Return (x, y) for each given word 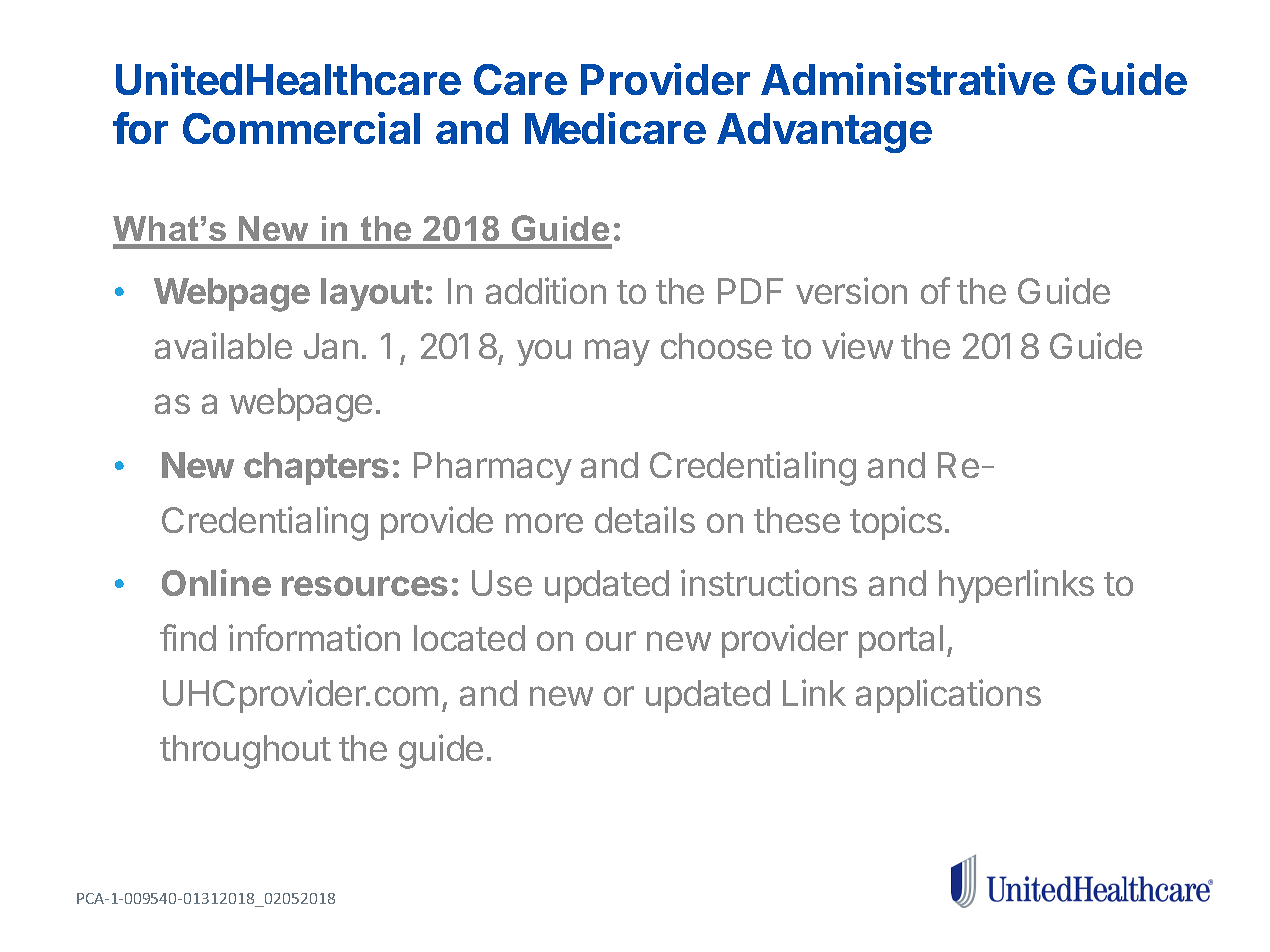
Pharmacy (493, 468)
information (314, 637)
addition (546, 290)
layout (372, 294)
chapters (316, 468)
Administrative (908, 79)
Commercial (301, 128)
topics (896, 523)
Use (502, 583)
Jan (331, 346)
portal (901, 641)
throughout (245, 752)
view (857, 345)
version (851, 290)
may (617, 352)
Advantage (824, 133)
